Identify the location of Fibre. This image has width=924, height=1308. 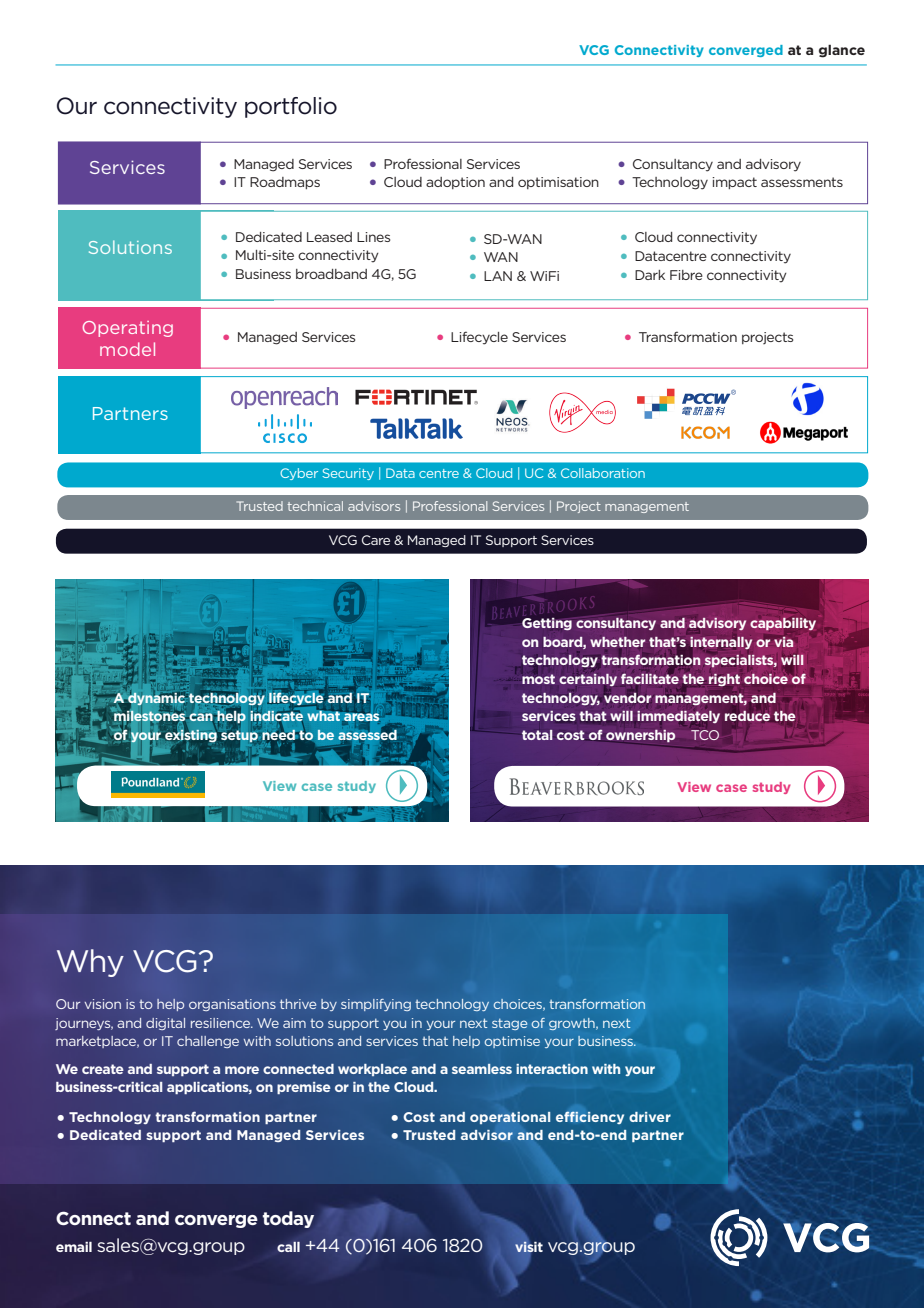
(686, 275).
